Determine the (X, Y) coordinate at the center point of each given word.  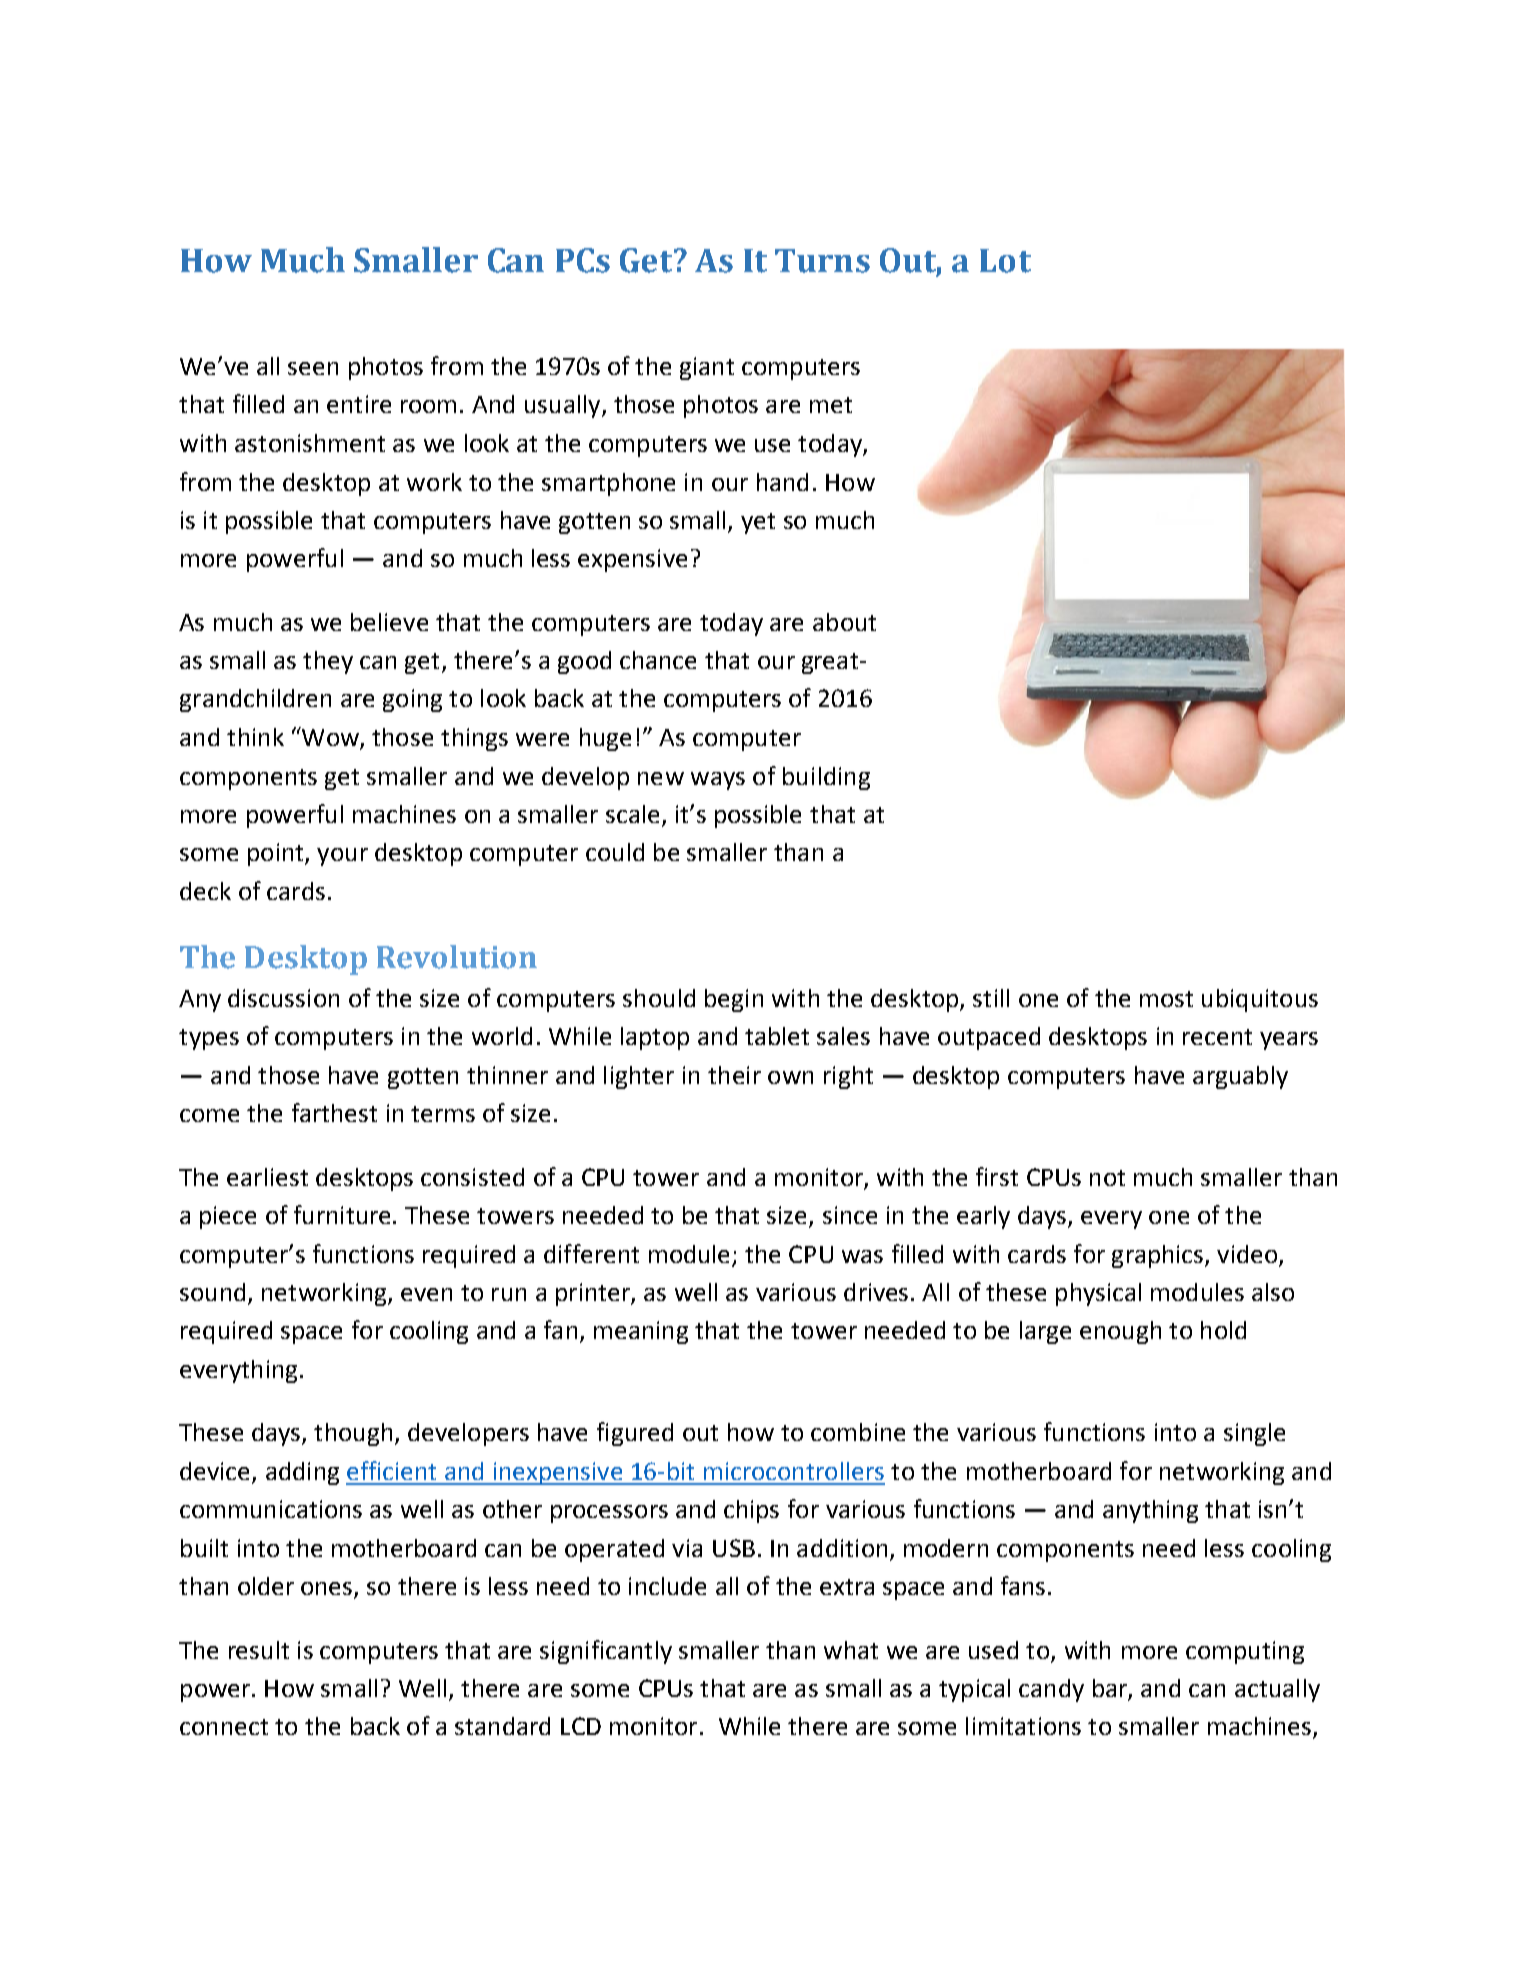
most (1166, 999)
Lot (1005, 261)
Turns (822, 261)
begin (734, 1000)
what (851, 1650)
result (259, 1650)
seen (313, 368)
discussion (283, 998)
